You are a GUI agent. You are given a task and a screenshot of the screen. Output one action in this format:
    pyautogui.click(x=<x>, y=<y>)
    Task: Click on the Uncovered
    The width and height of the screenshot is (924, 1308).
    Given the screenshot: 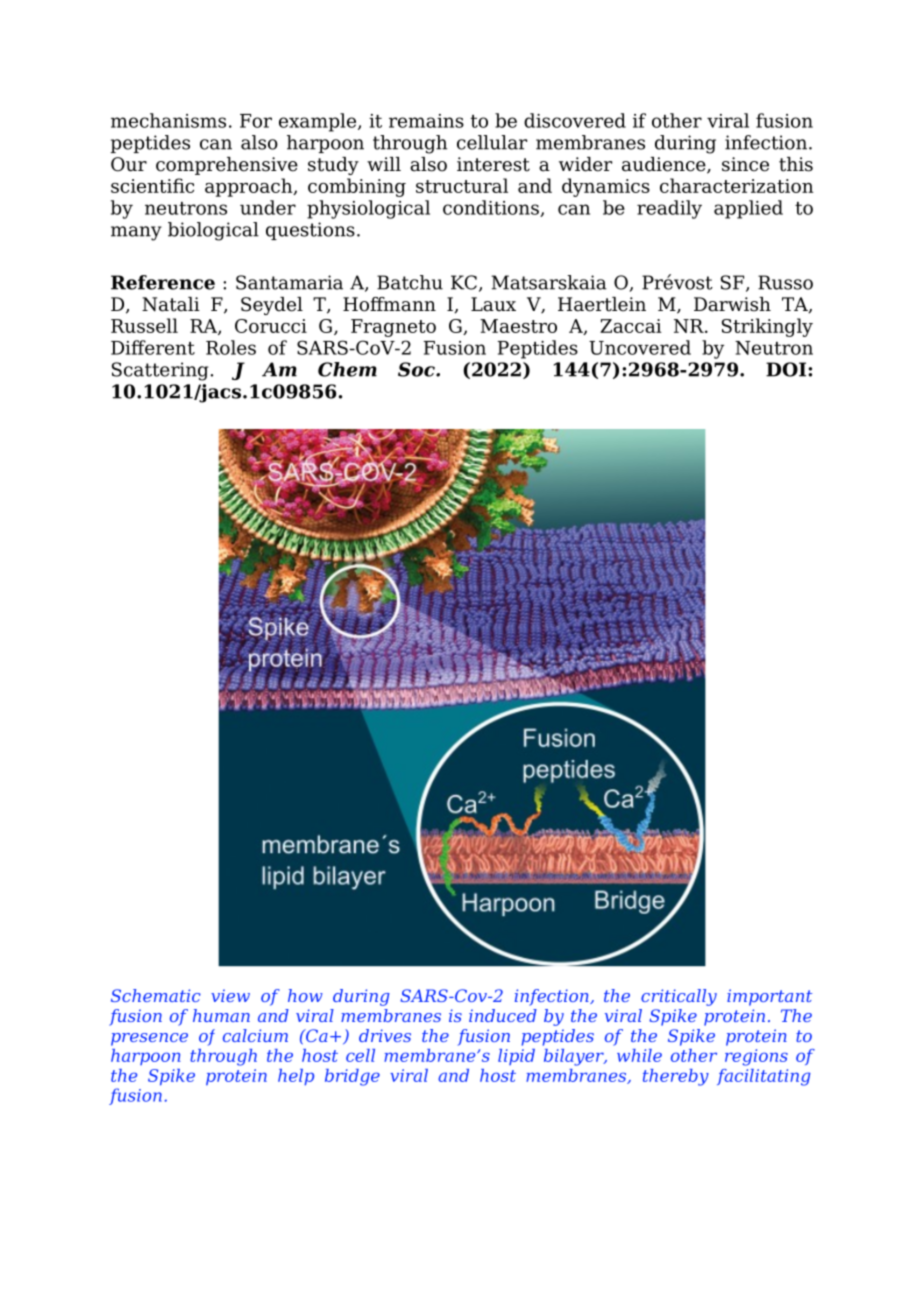 What is the action you would take?
    pyautogui.click(x=640, y=347)
